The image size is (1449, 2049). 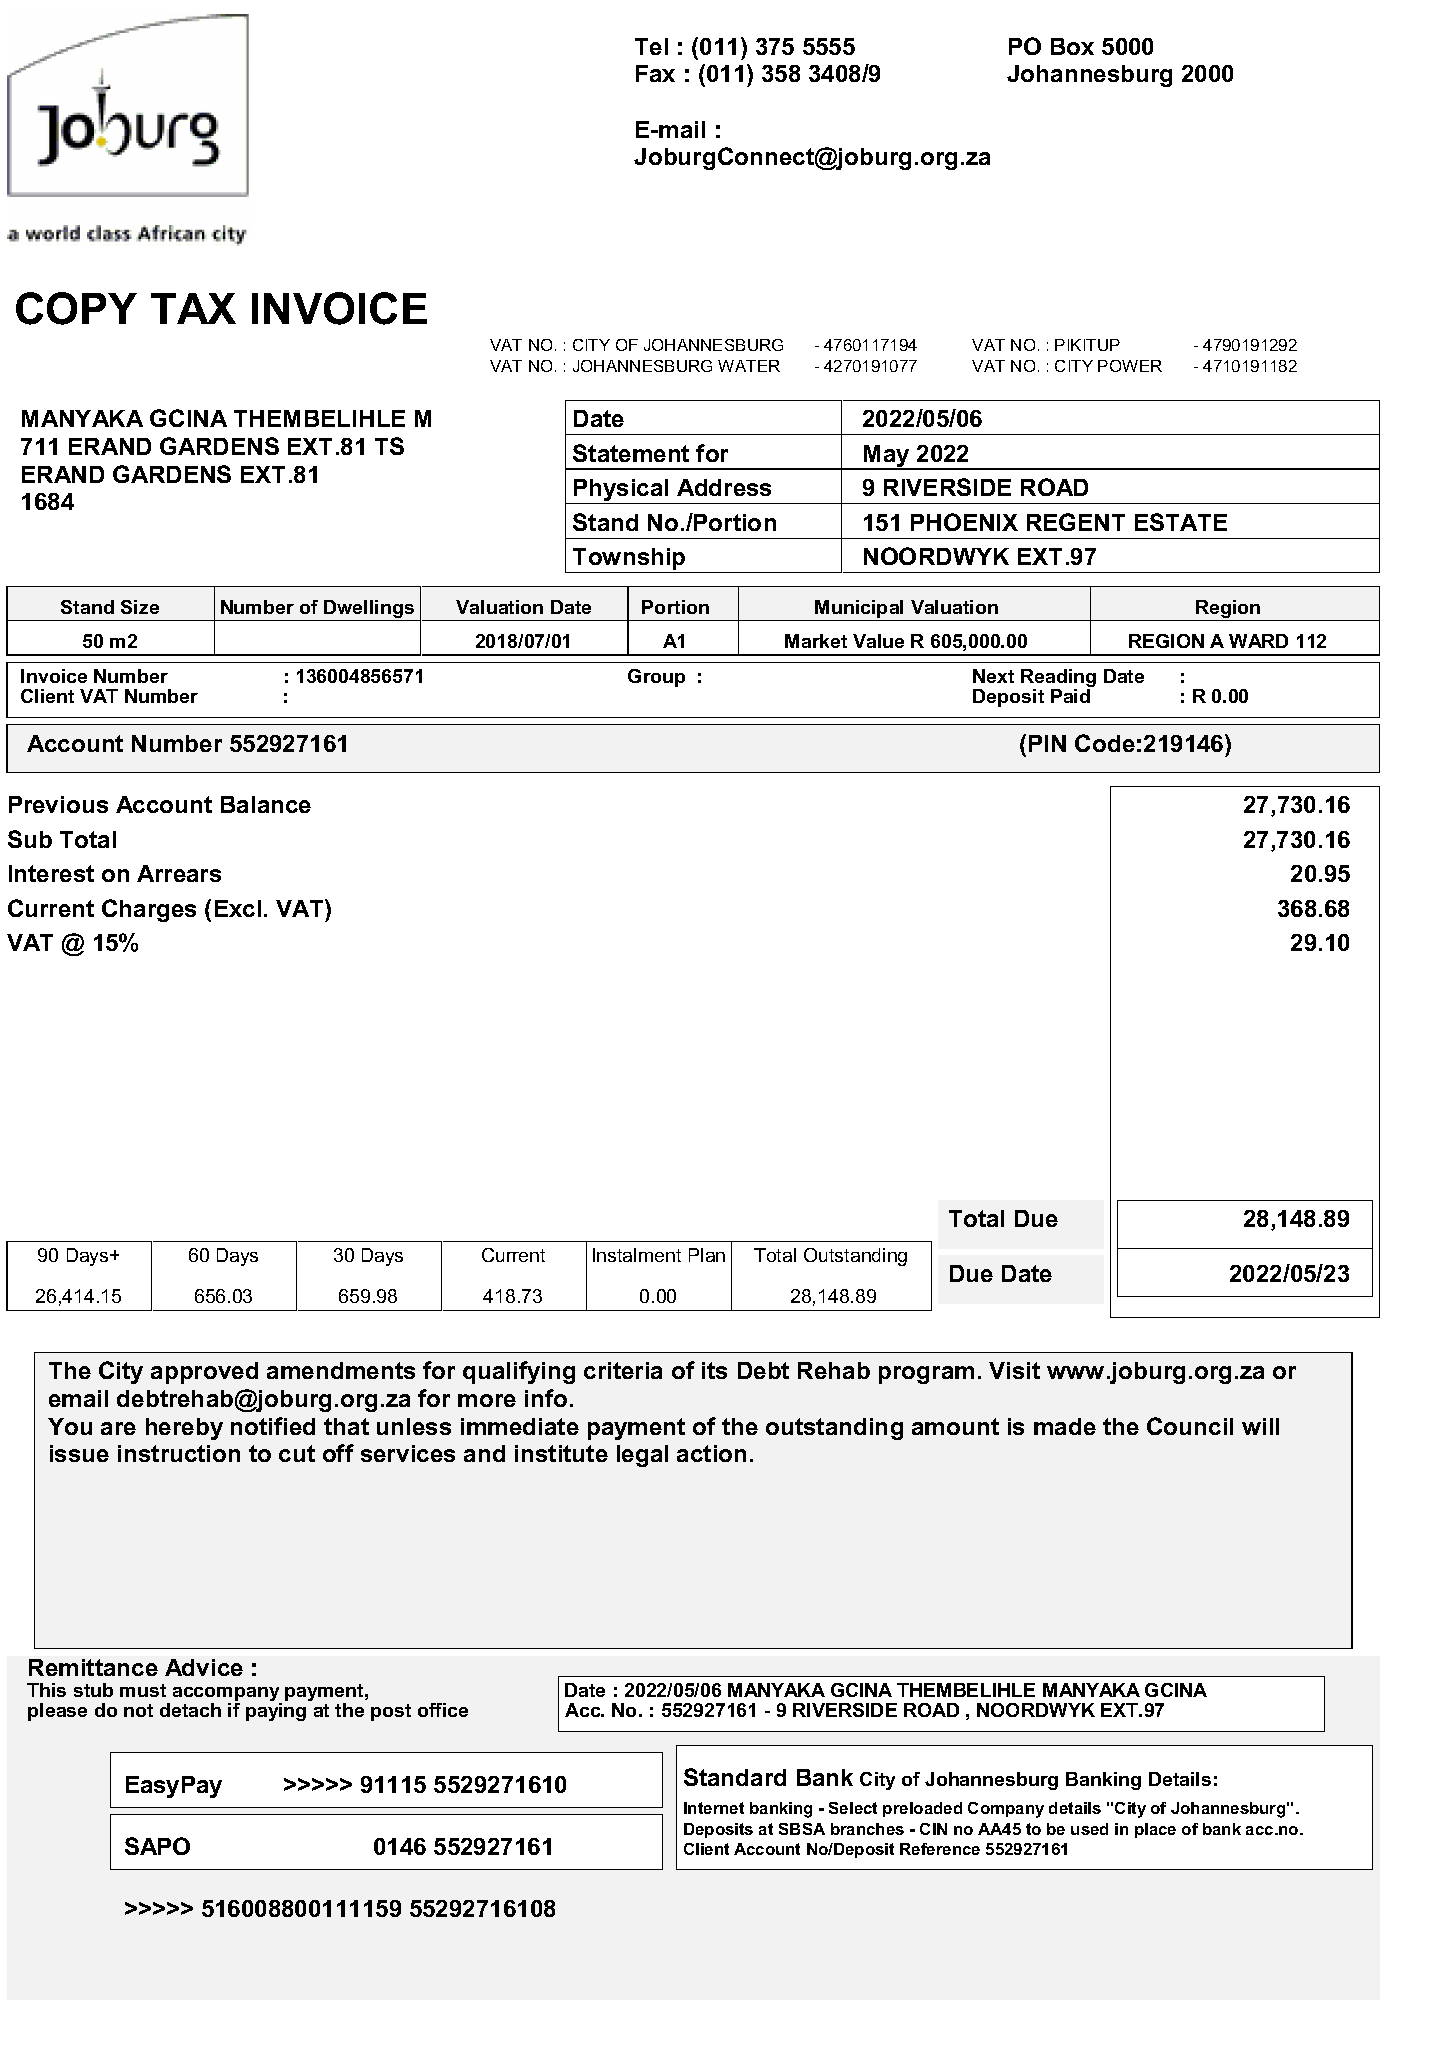 I want to click on Internet, so click(x=714, y=1808).
